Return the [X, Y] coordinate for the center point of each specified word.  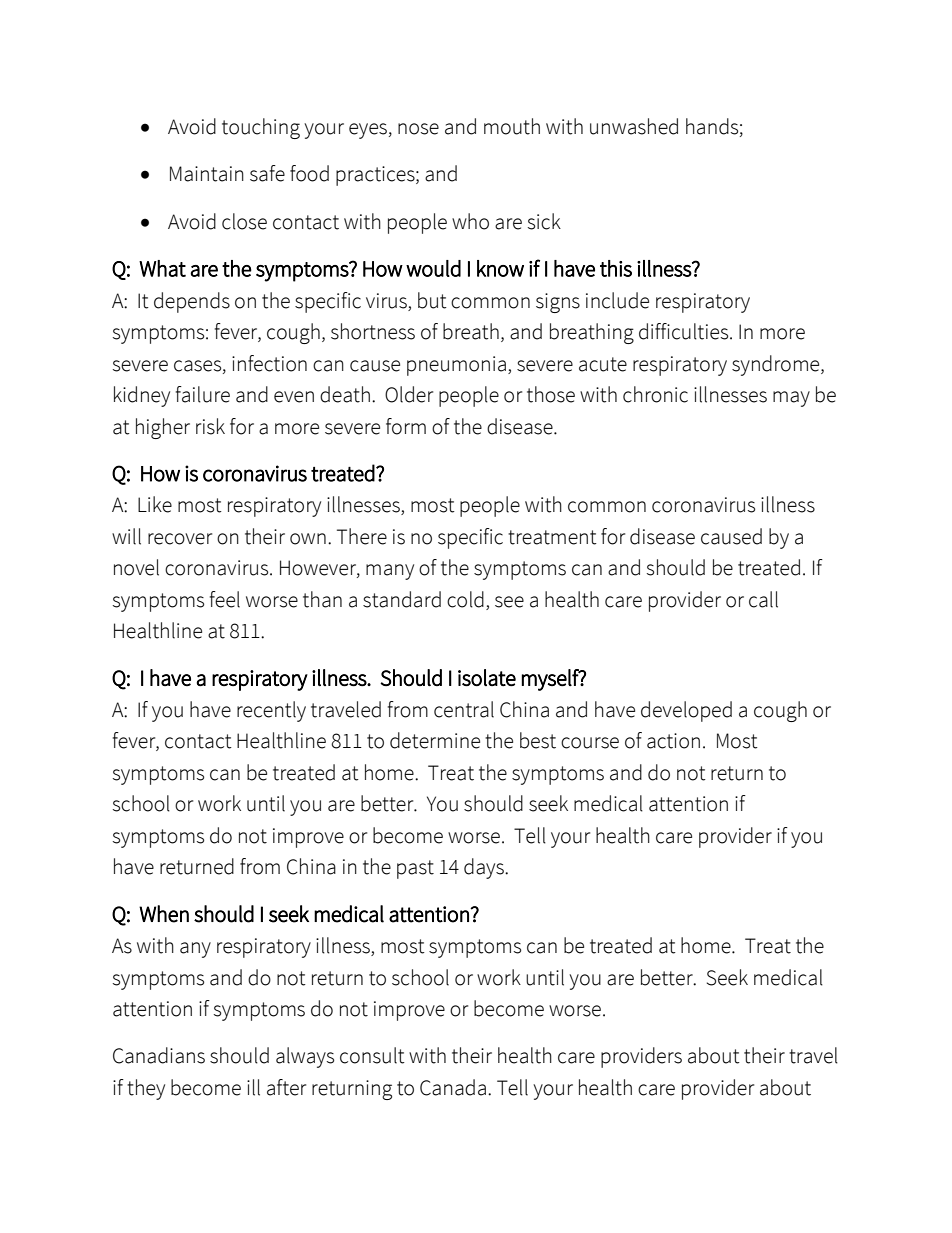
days [485, 868]
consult [372, 1055]
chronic [655, 394]
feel [225, 599]
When [164, 914]
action [673, 741]
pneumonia [456, 366]
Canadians [159, 1055]
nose [418, 129]
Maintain [207, 174]
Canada [453, 1087]
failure [203, 394]
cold [465, 599]
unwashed [634, 126]
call [763, 599]
